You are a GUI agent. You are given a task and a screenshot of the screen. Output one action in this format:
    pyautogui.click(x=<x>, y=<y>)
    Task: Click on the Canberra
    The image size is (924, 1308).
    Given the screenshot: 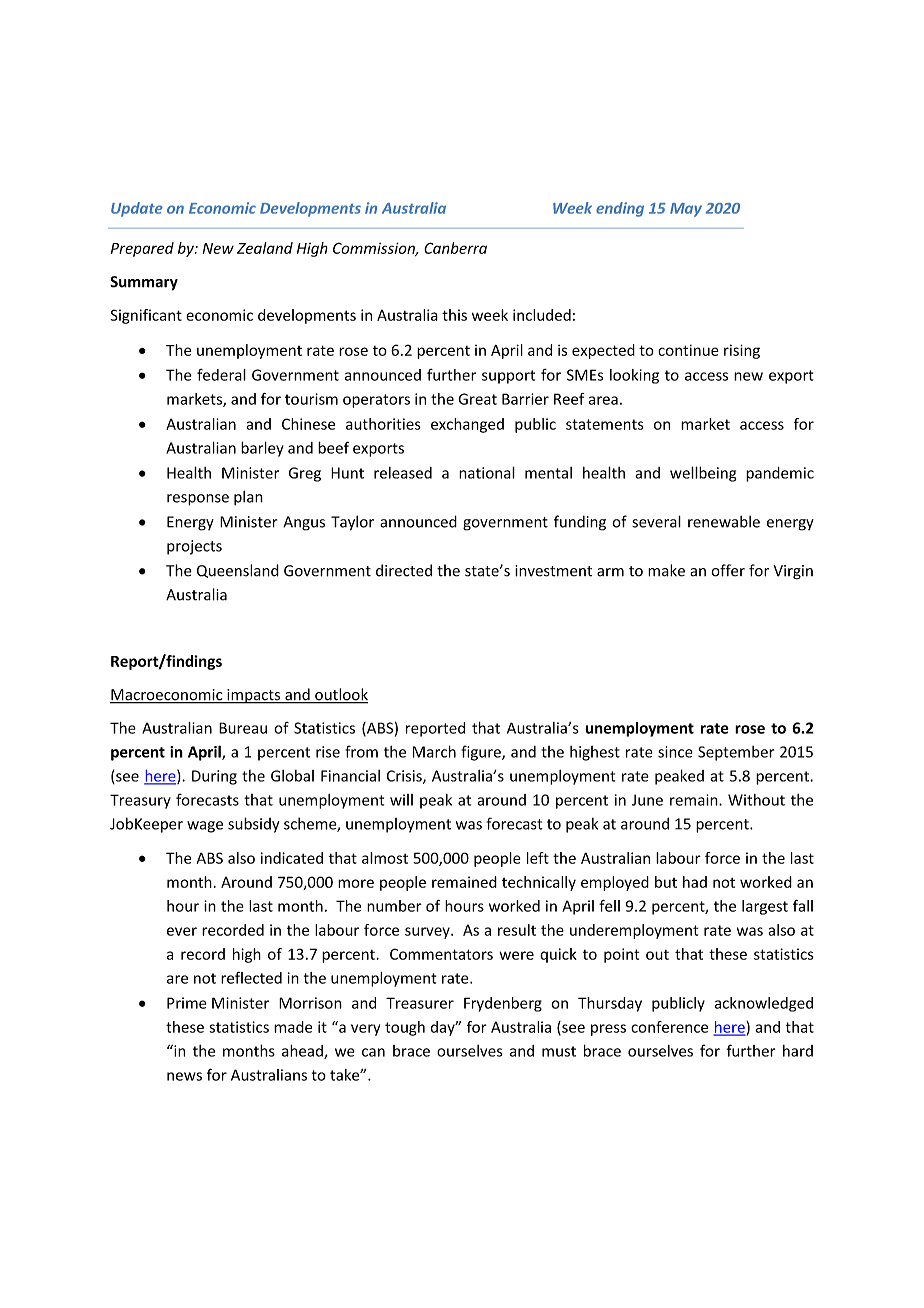 What is the action you would take?
    pyautogui.click(x=455, y=248)
